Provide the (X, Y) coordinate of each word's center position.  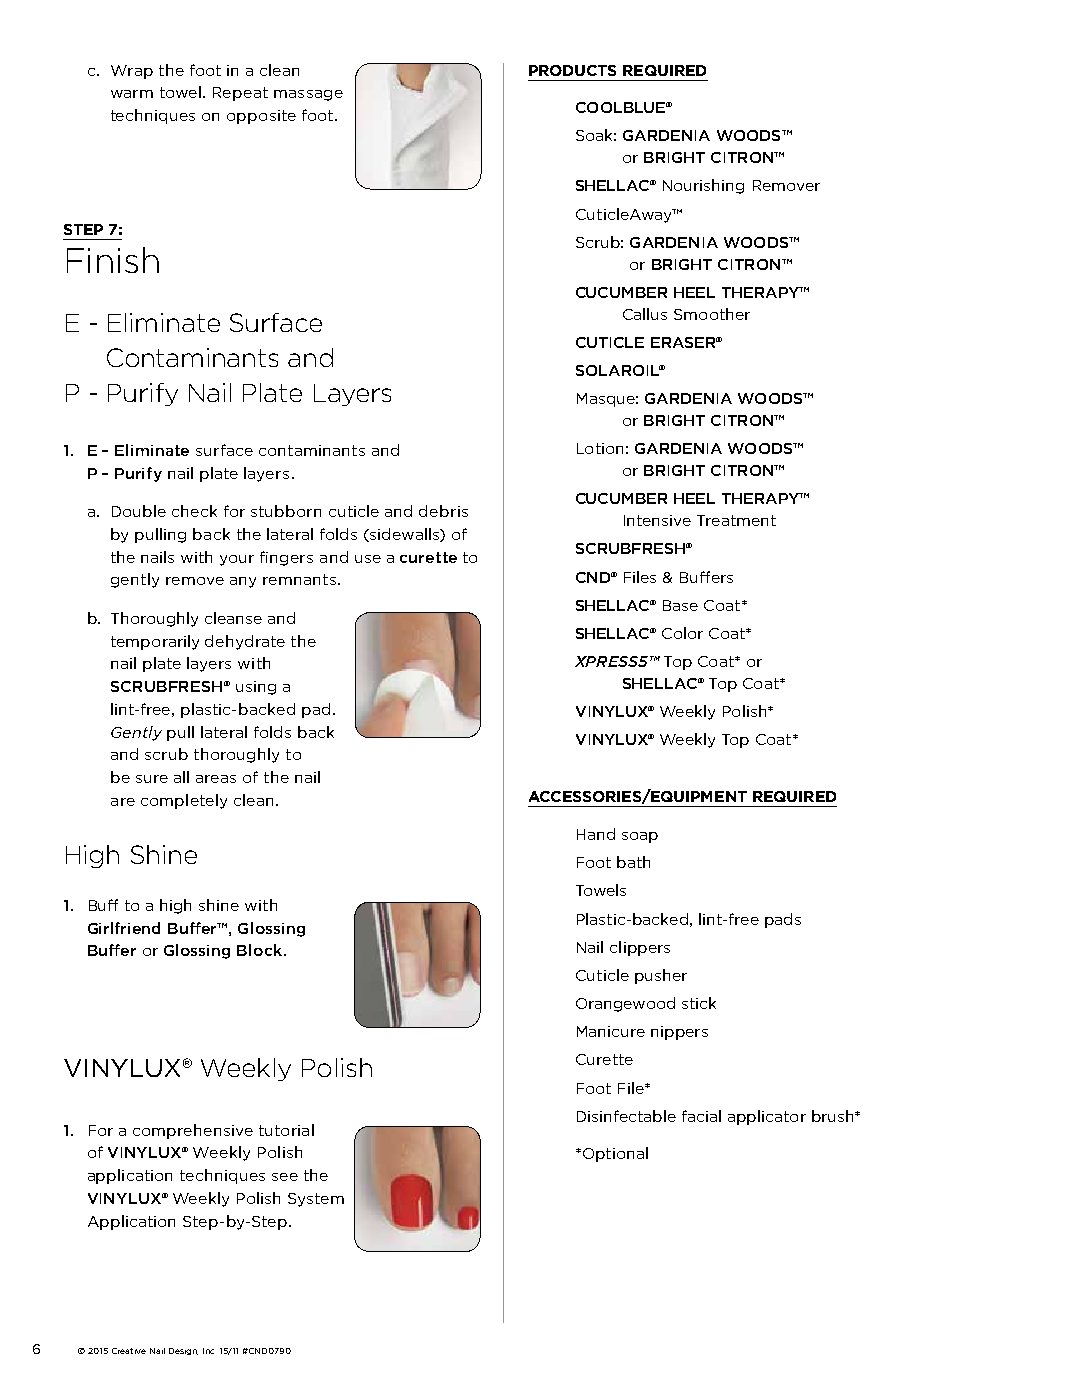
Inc (208, 1351)
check (194, 511)
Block (261, 950)
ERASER (684, 342)
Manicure (611, 1031)
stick (699, 1003)
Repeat (240, 94)
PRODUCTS (572, 70)
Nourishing (703, 186)
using (256, 688)
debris (443, 511)
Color (682, 633)
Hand (596, 834)
